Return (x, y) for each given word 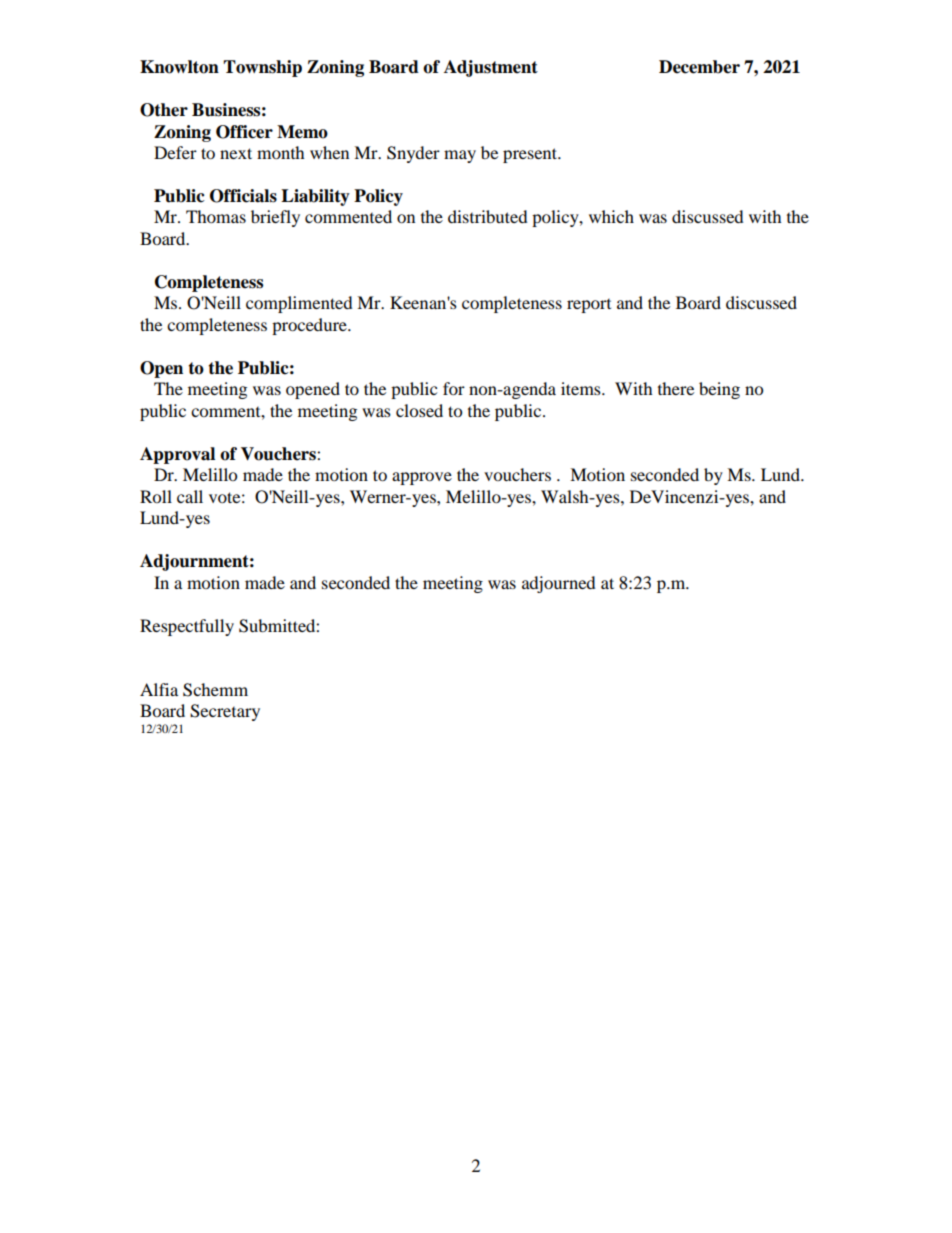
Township (262, 68)
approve (422, 478)
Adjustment (491, 68)
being (719, 390)
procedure (310, 326)
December (699, 67)
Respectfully (187, 627)
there (676, 388)
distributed (488, 216)
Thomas (216, 216)
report (589, 306)
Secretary (225, 712)
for (454, 388)
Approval (177, 455)
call (190, 496)
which (611, 216)
